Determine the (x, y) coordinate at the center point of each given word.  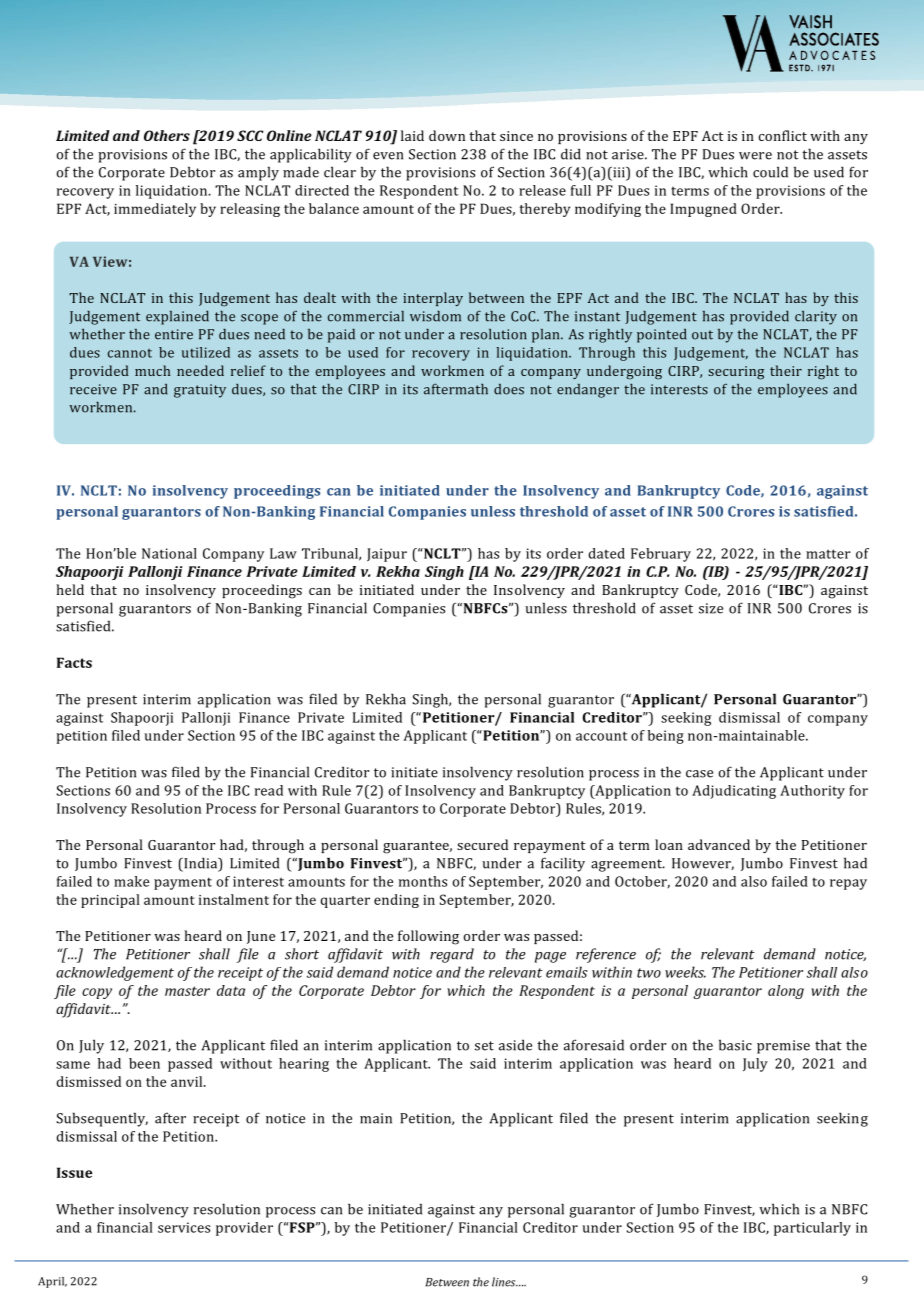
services (184, 1227)
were (755, 156)
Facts (74, 662)
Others (167, 135)
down (447, 135)
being (666, 737)
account (601, 736)
